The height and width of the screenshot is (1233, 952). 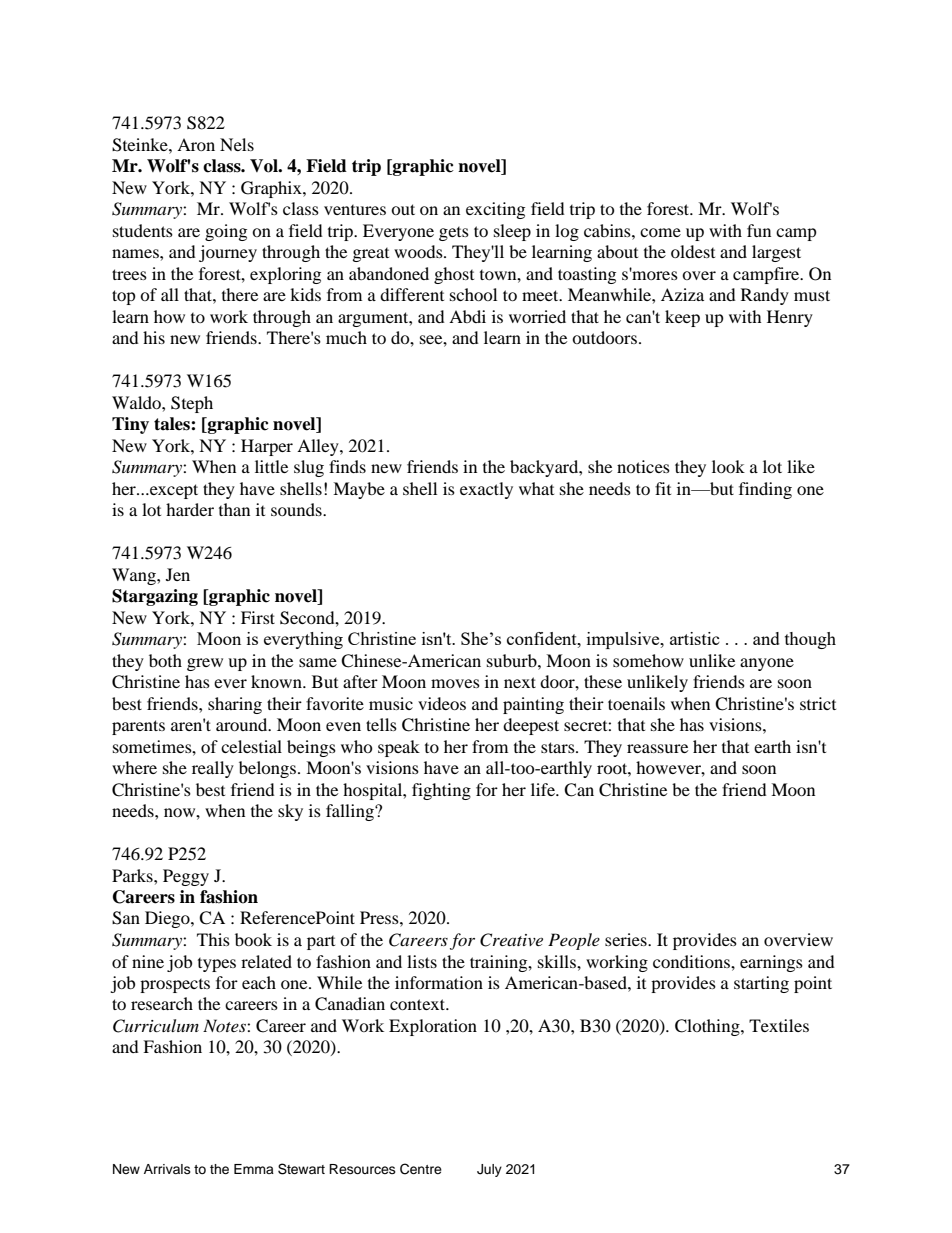 What do you see at coordinates (765, 490) in the screenshot?
I see `finding` at bounding box center [765, 490].
